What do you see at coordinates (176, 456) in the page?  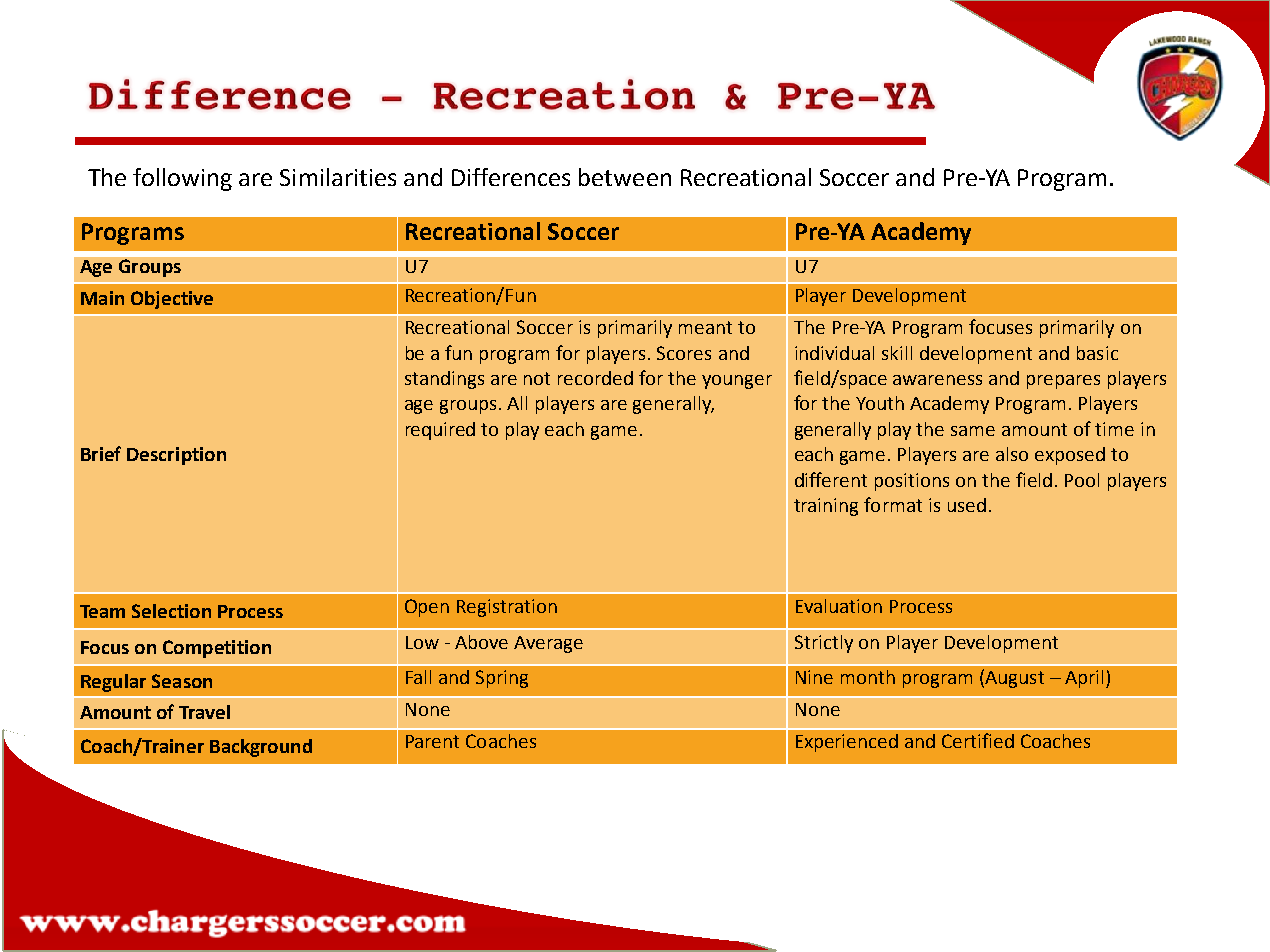 I see `Description` at bounding box center [176, 456].
